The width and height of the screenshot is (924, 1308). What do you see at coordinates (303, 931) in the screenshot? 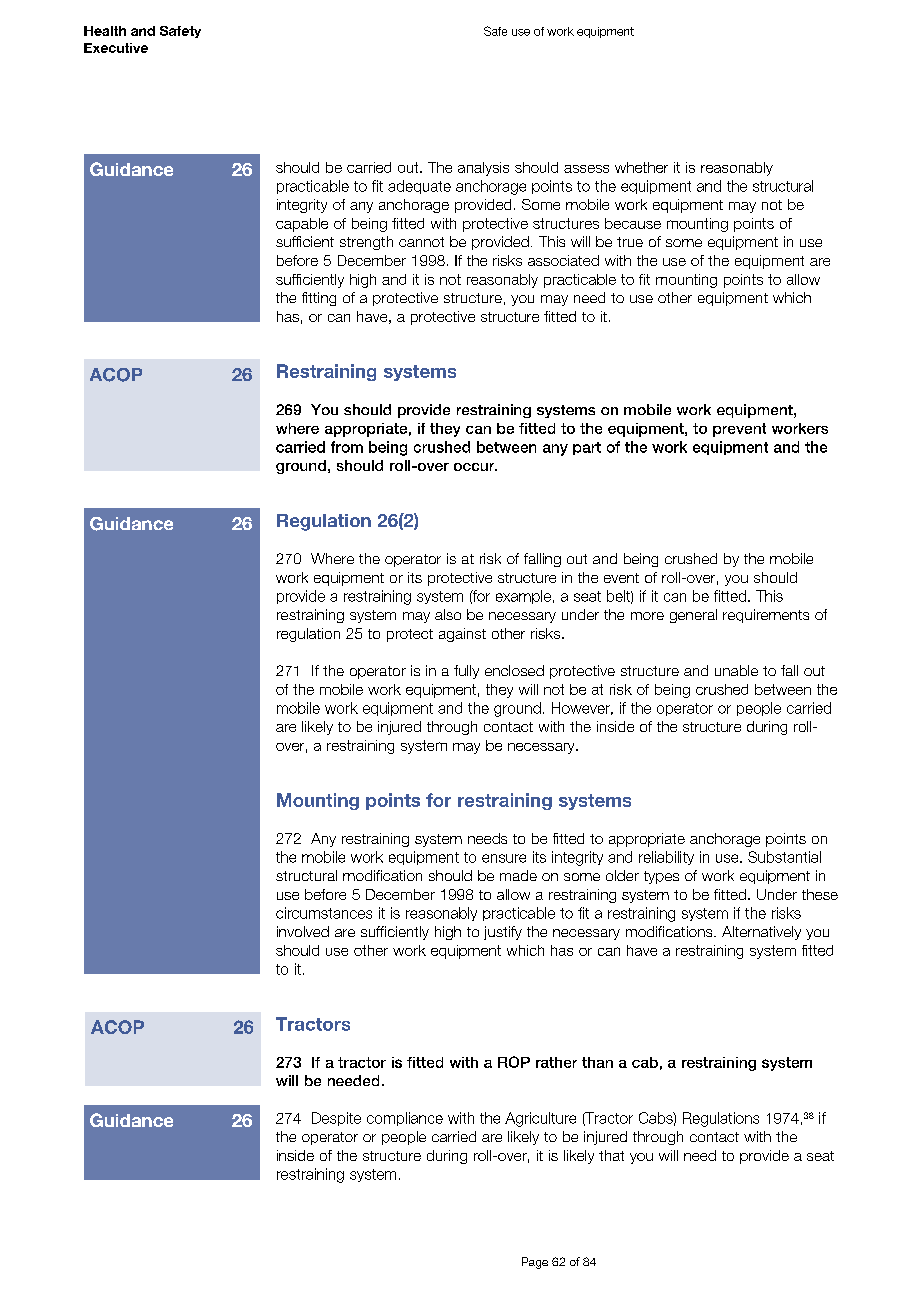
I see `involved` at bounding box center [303, 931].
